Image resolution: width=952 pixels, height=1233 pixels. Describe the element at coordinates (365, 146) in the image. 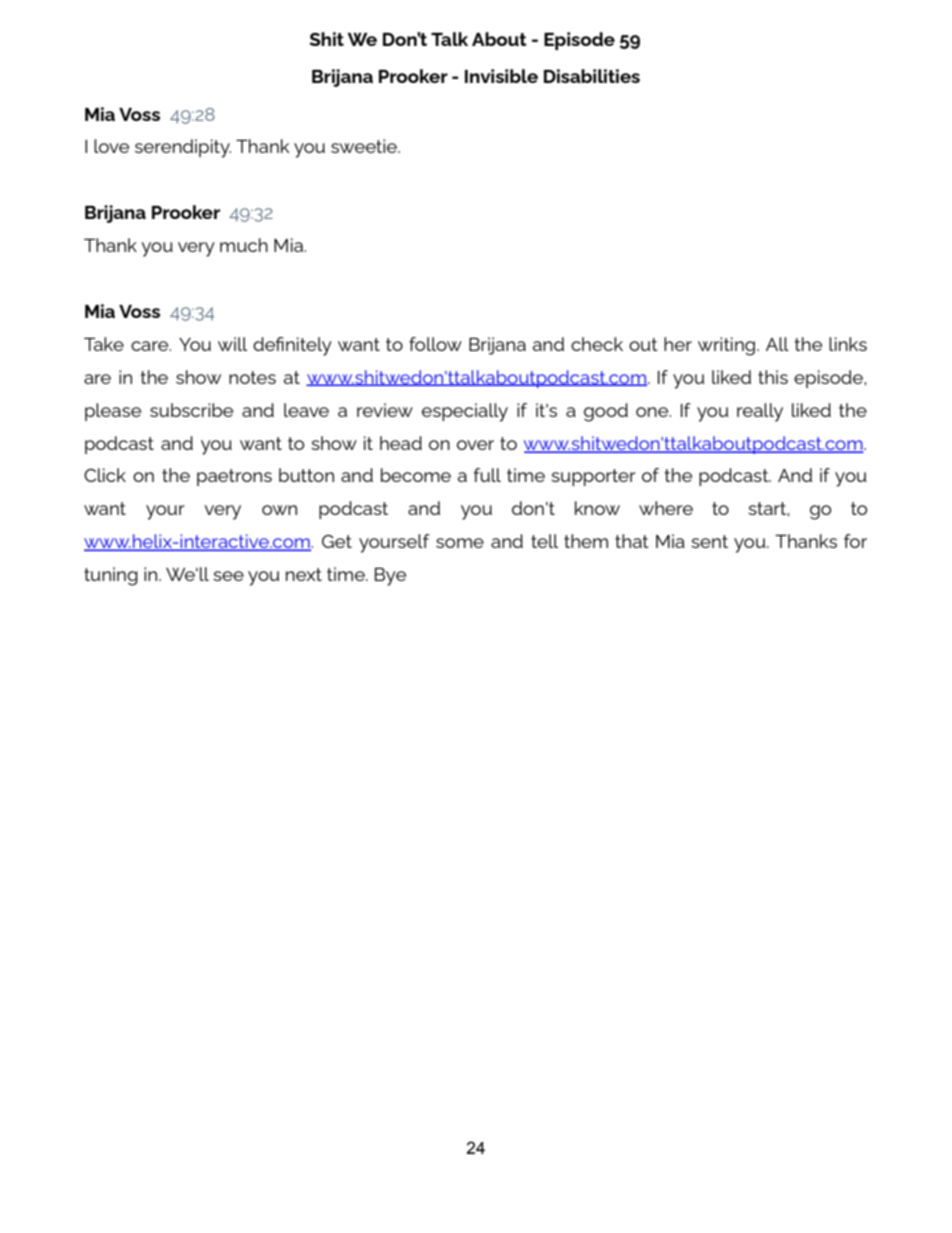

I see `sweetie` at that location.
